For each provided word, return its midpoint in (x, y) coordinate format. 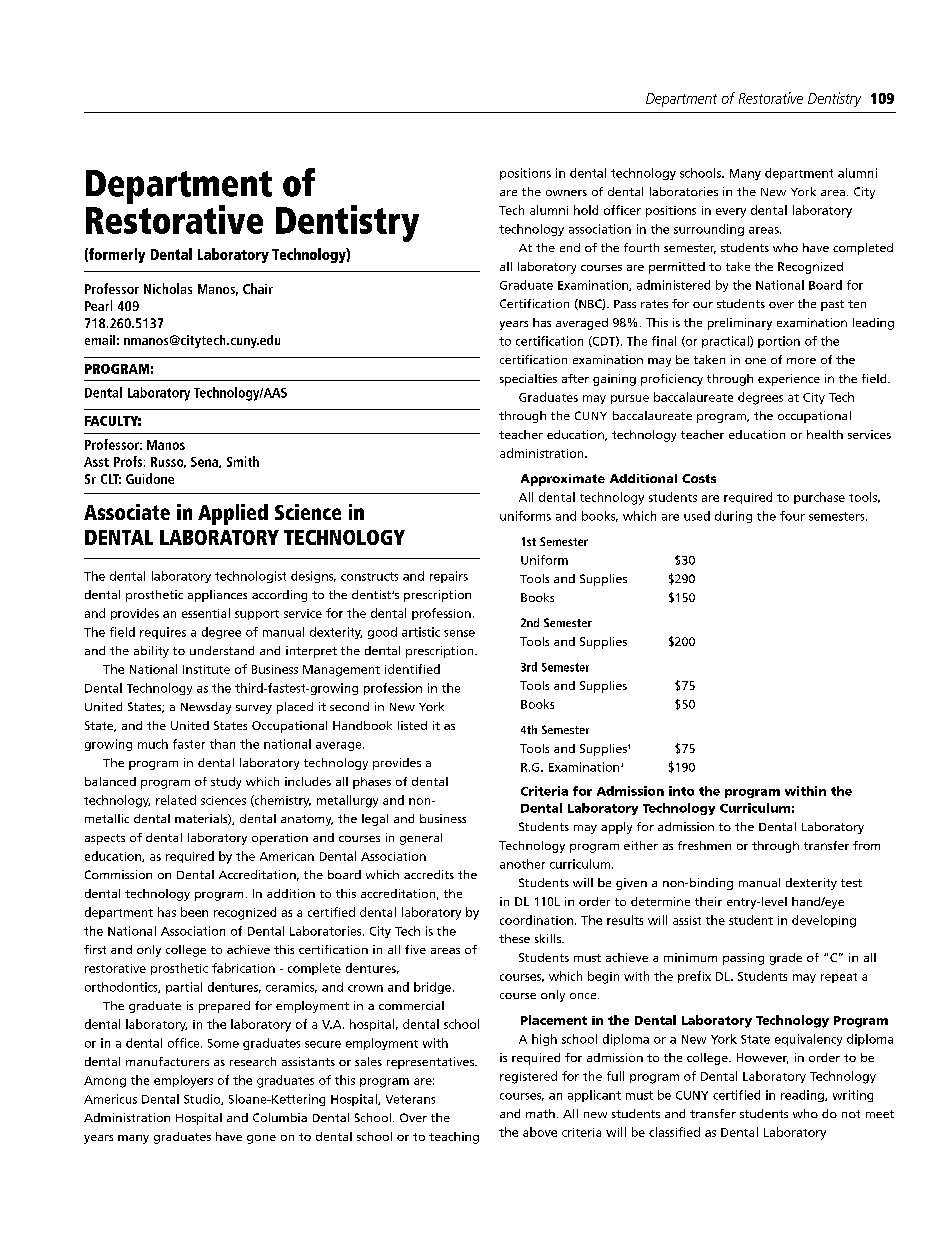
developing (824, 921)
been (194, 912)
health (825, 434)
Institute (206, 669)
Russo (168, 462)
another (522, 864)
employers (183, 1081)
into (681, 791)
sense (459, 633)
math (540, 1113)
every (731, 213)
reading (803, 1096)
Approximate (563, 480)
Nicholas (168, 288)
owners (566, 193)
